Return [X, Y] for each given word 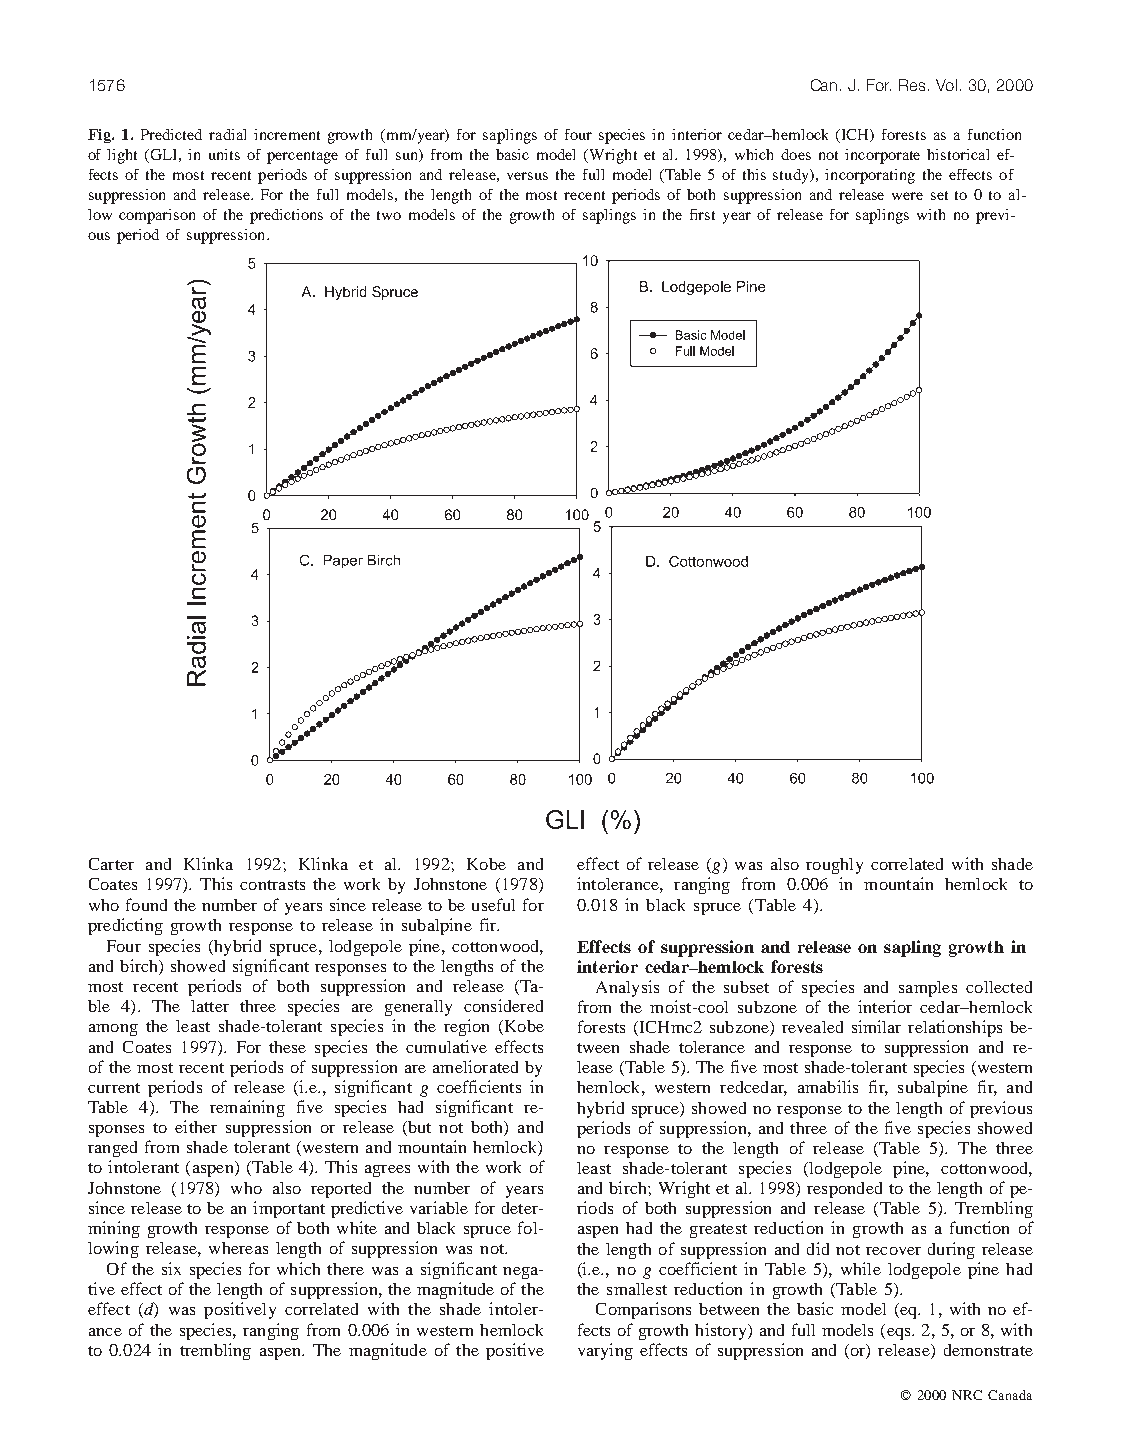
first [702, 214]
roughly [834, 866]
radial [227, 134]
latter [210, 1006]
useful [493, 904]
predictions [286, 216]
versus [527, 176]
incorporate [882, 156]
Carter [111, 864]
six [171, 1268]
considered [503, 1005]
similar [876, 1026]
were [907, 196]
